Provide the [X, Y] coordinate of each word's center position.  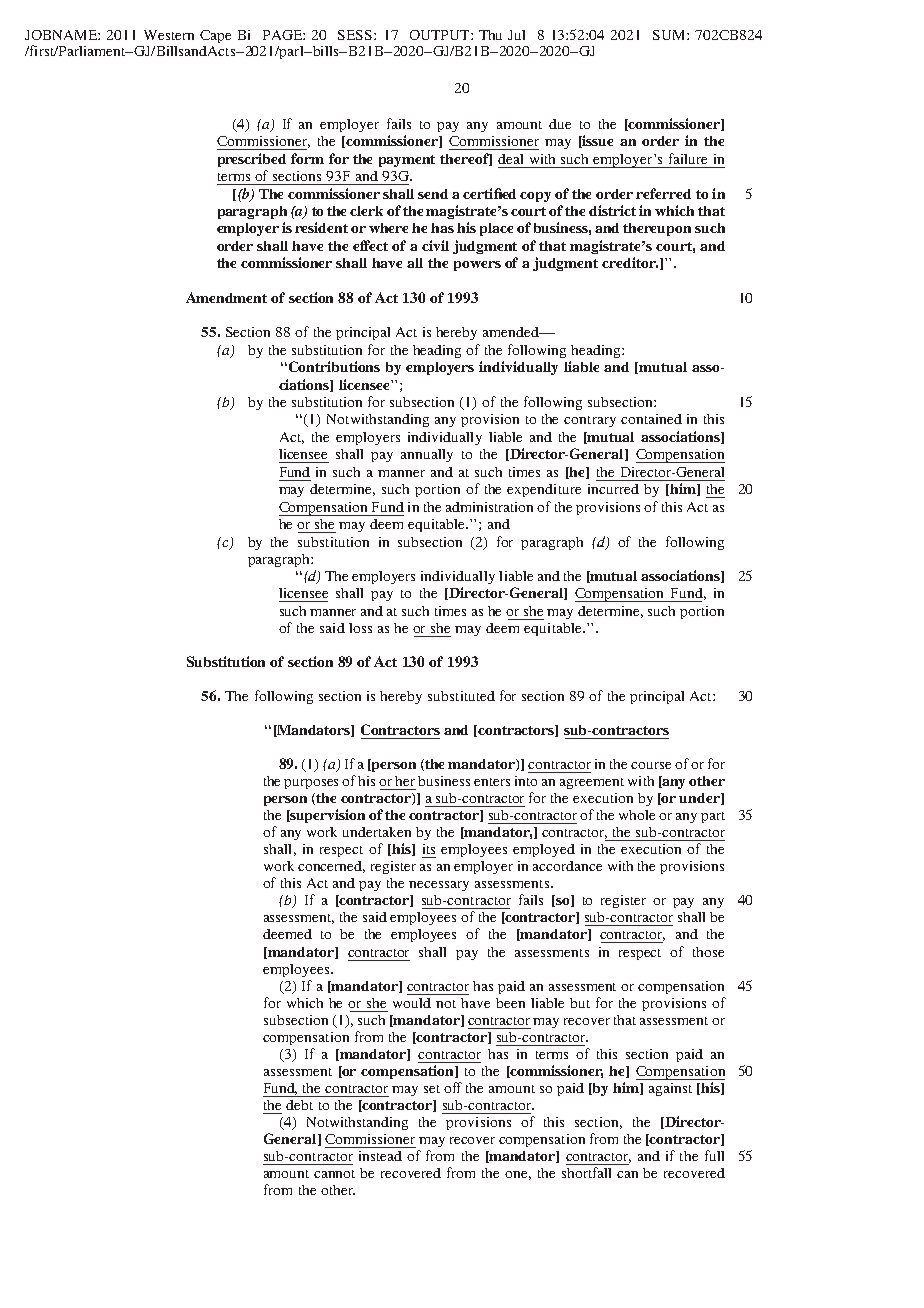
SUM [670, 35]
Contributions [333, 366]
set [432, 1089]
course [651, 765]
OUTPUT [441, 35]
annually [427, 455]
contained [651, 419]
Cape [215, 36]
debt [299, 1105]
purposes [311, 784]
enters [492, 782]
